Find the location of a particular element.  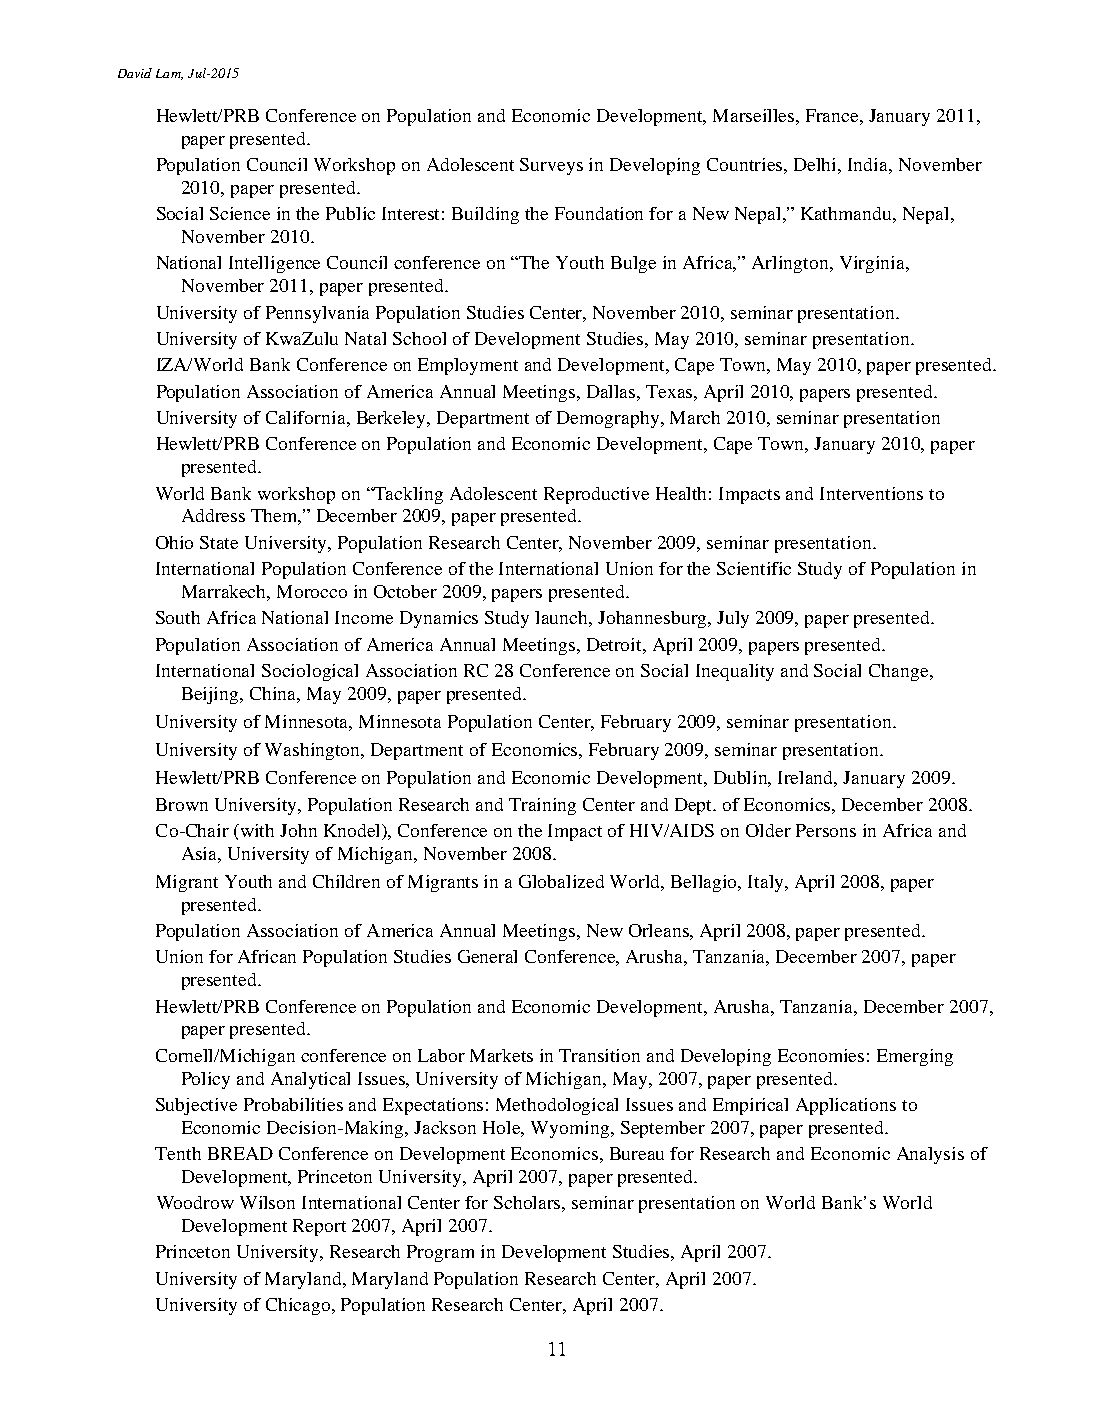

Surveys is located at coordinates (551, 166).
